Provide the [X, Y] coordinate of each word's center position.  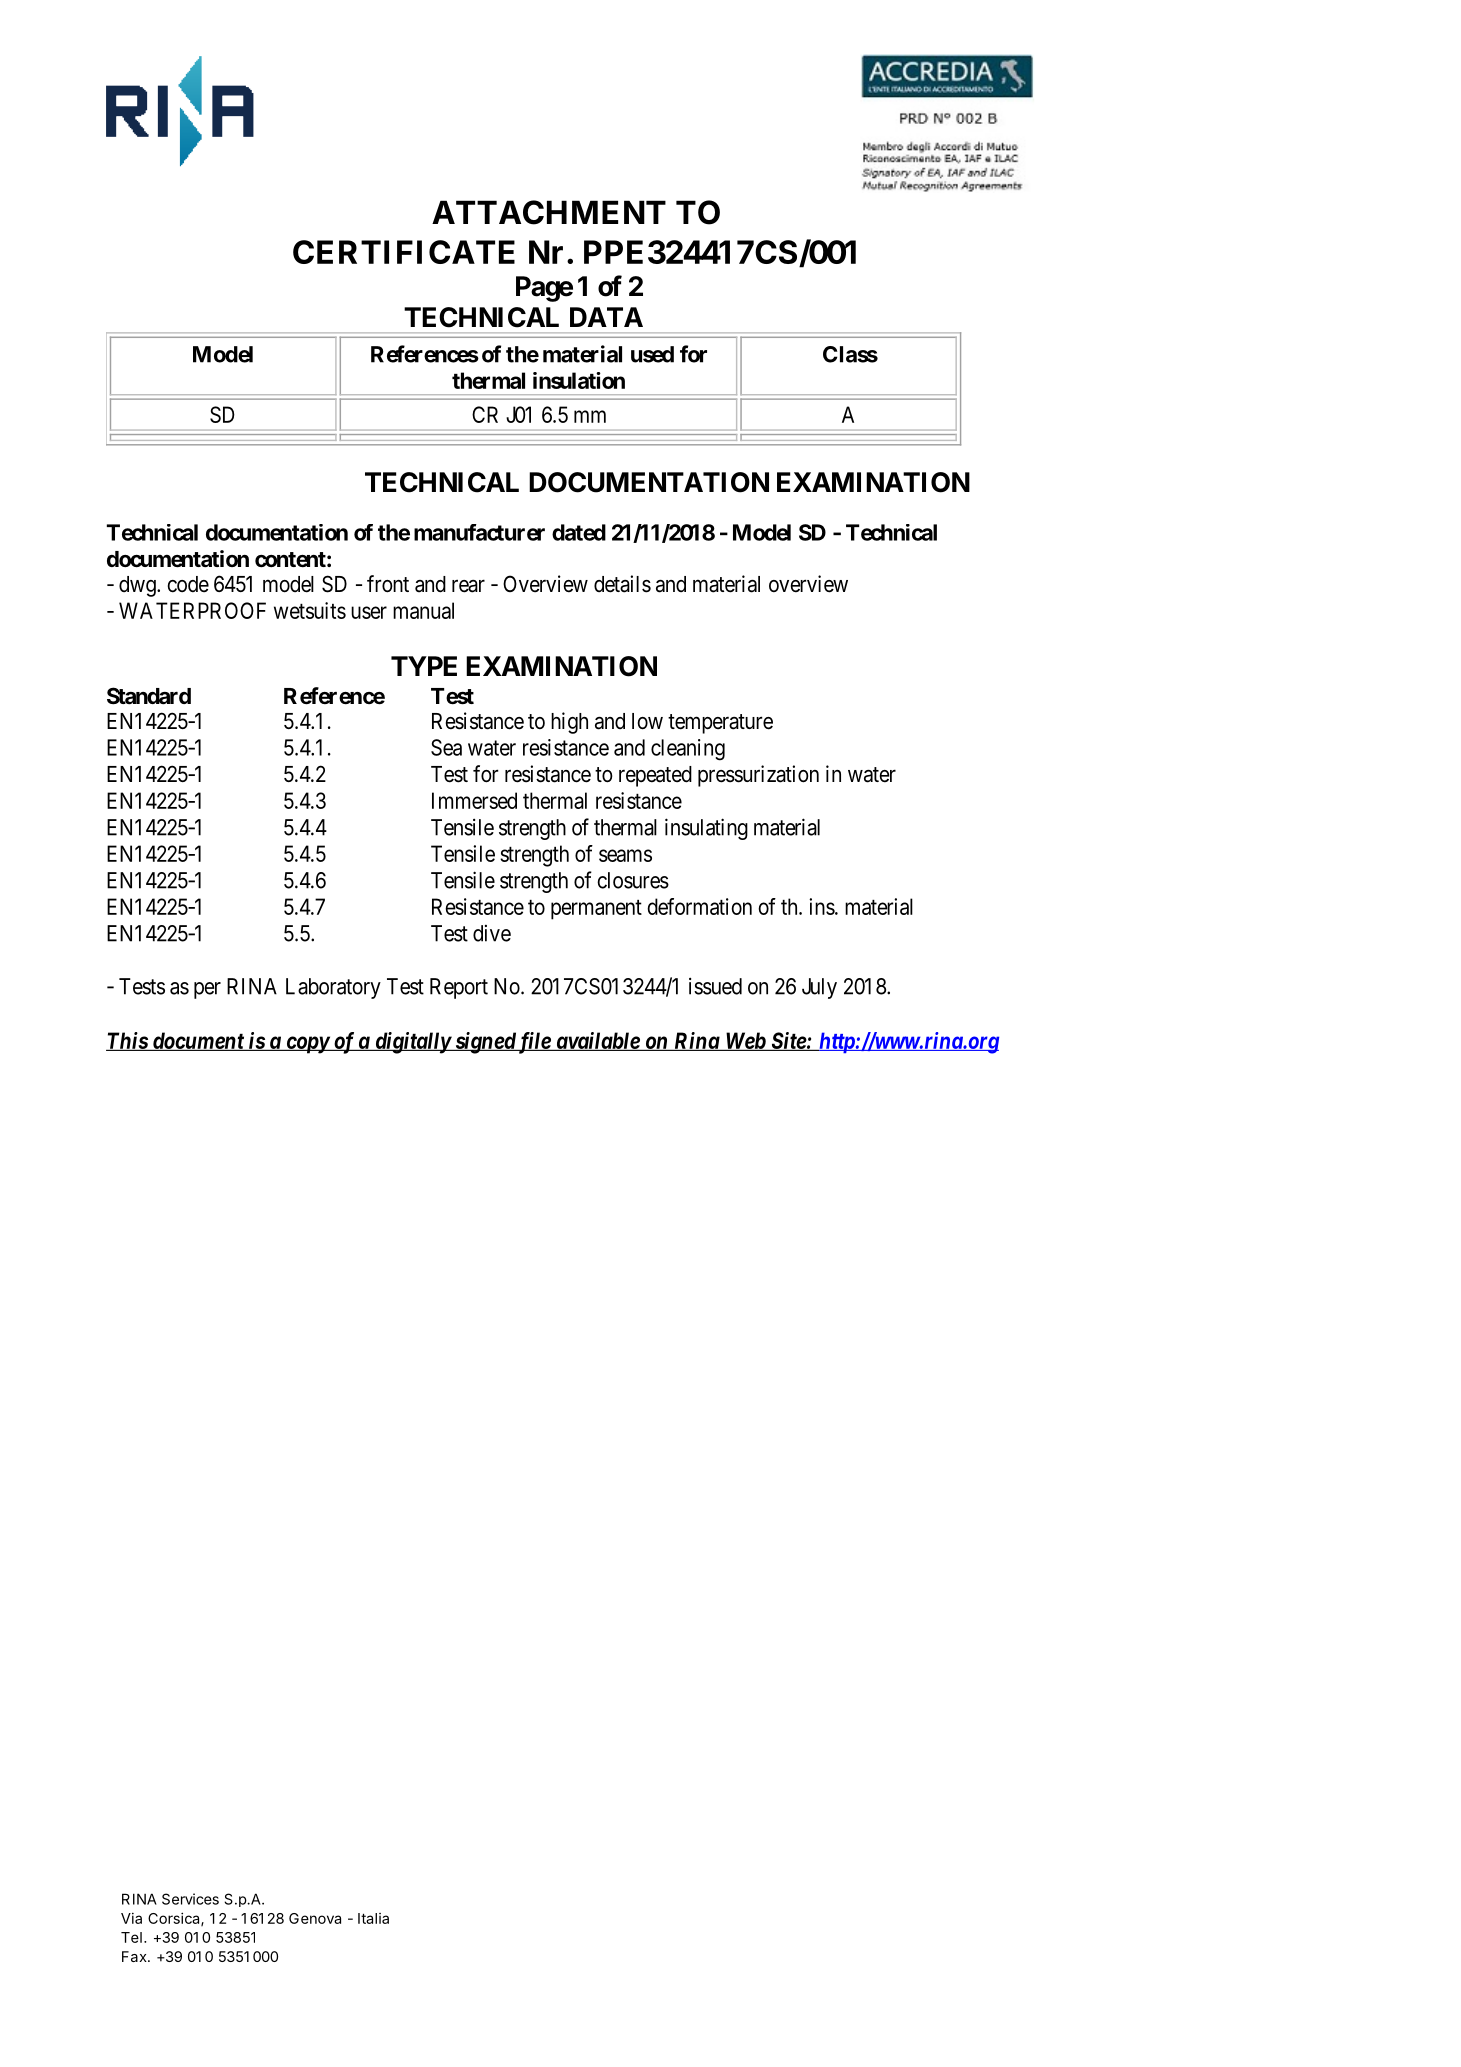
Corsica [175, 1919]
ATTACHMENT [549, 212]
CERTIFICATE [404, 252]
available [597, 1041]
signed [485, 1043]
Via [131, 1918]
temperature [720, 724]
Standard [149, 696]
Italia [373, 1918]
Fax [135, 1956]
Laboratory [333, 988]
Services [190, 1899]
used [652, 354]
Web [745, 1041]
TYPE [424, 666]
